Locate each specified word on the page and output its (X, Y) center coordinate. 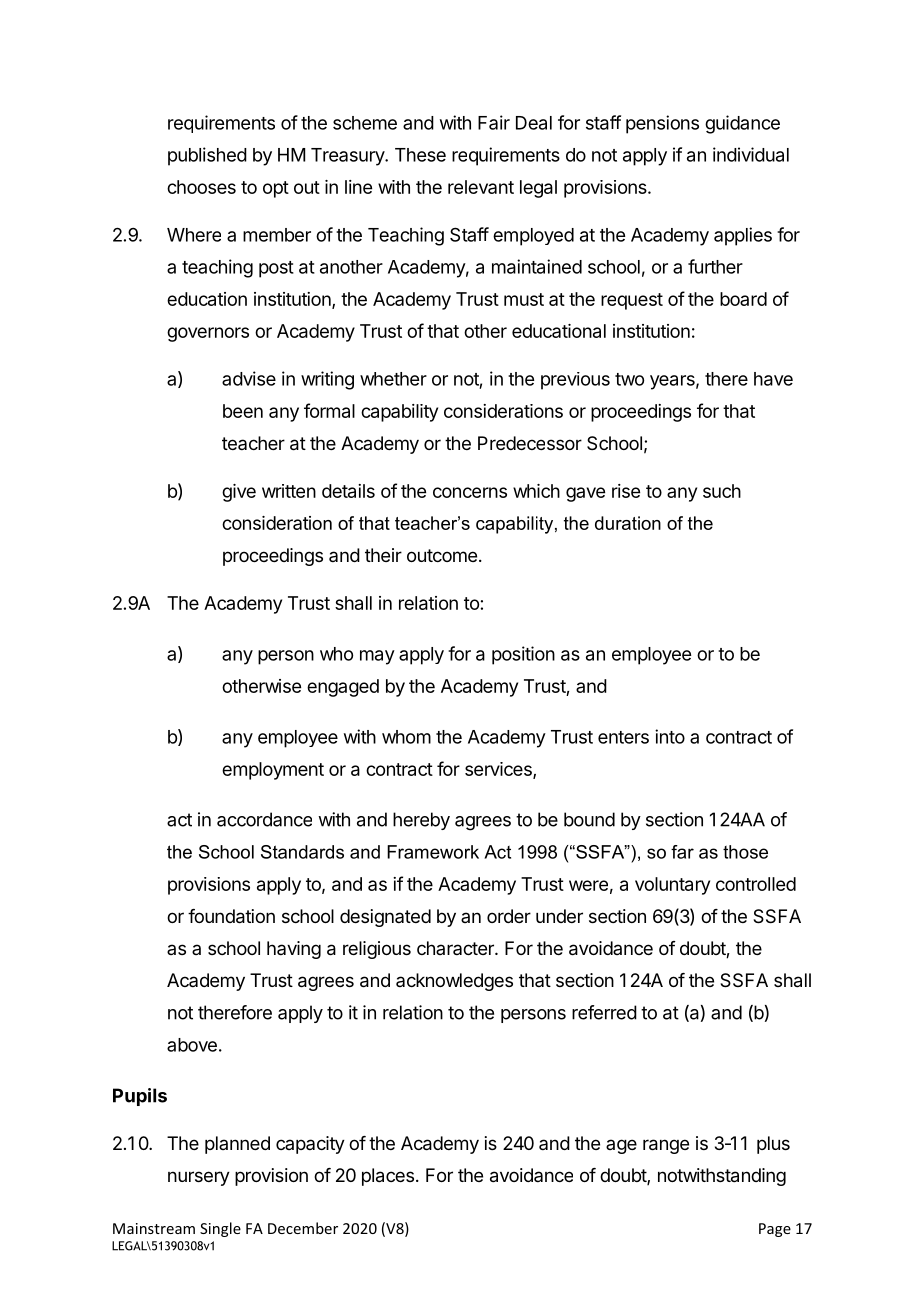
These (420, 155)
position (523, 655)
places (388, 1177)
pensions (662, 124)
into (670, 736)
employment (273, 771)
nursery (199, 1178)
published (207, 156)
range (666, 1146)
